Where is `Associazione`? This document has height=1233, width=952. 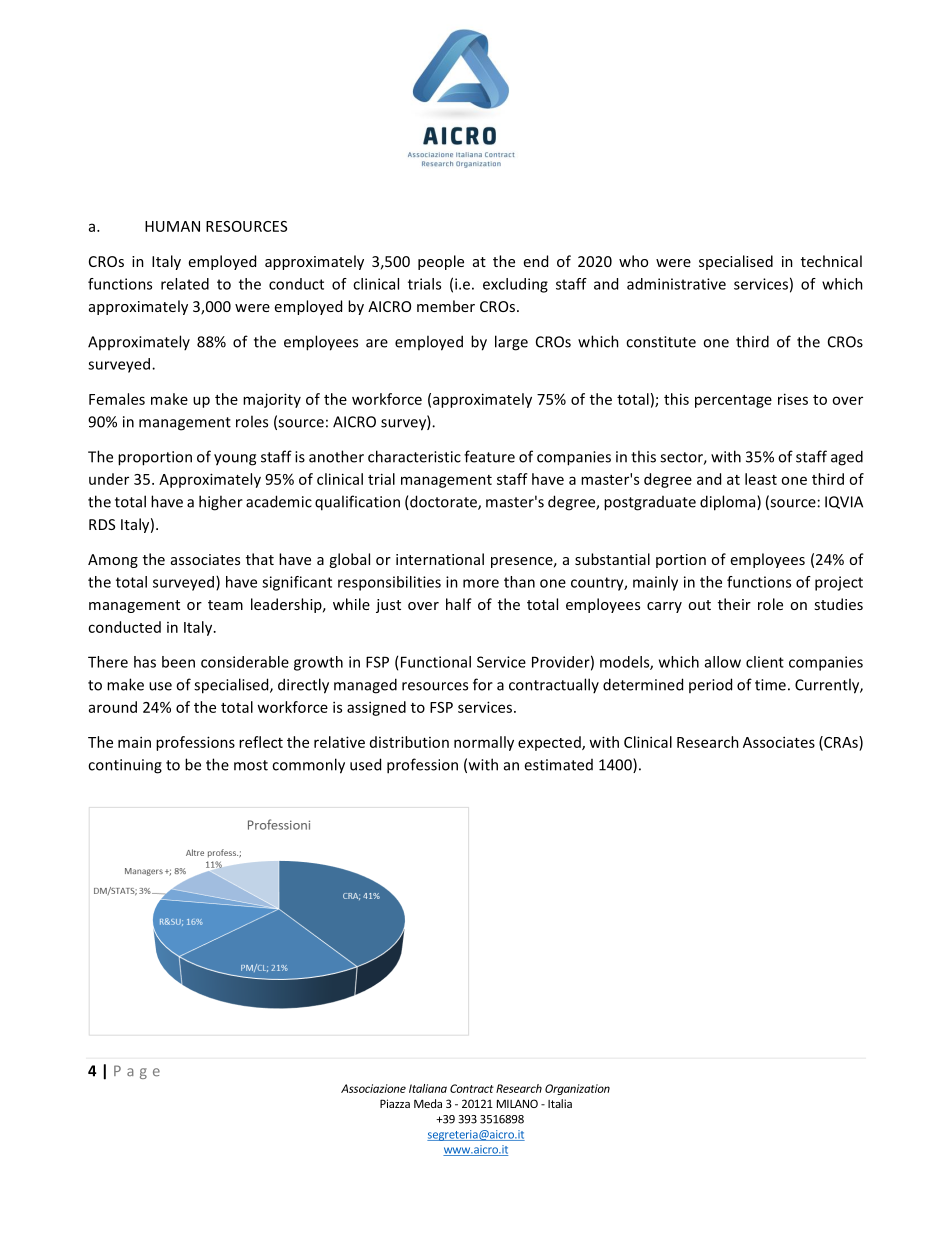 Associazione is located at coordinates (373, 1088).
